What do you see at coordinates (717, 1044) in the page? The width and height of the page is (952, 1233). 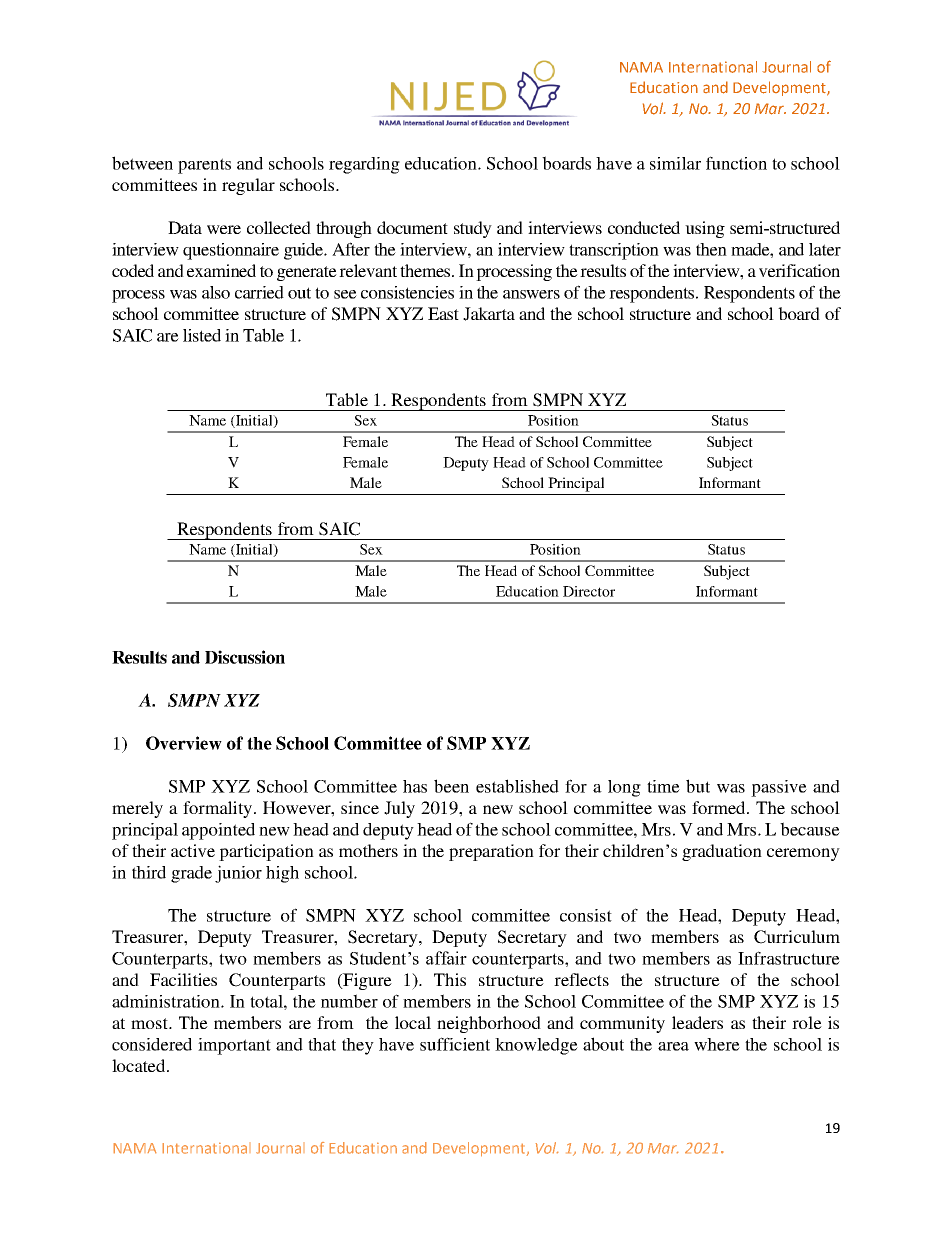 I see `where` at bounding box center [717, 1044].
